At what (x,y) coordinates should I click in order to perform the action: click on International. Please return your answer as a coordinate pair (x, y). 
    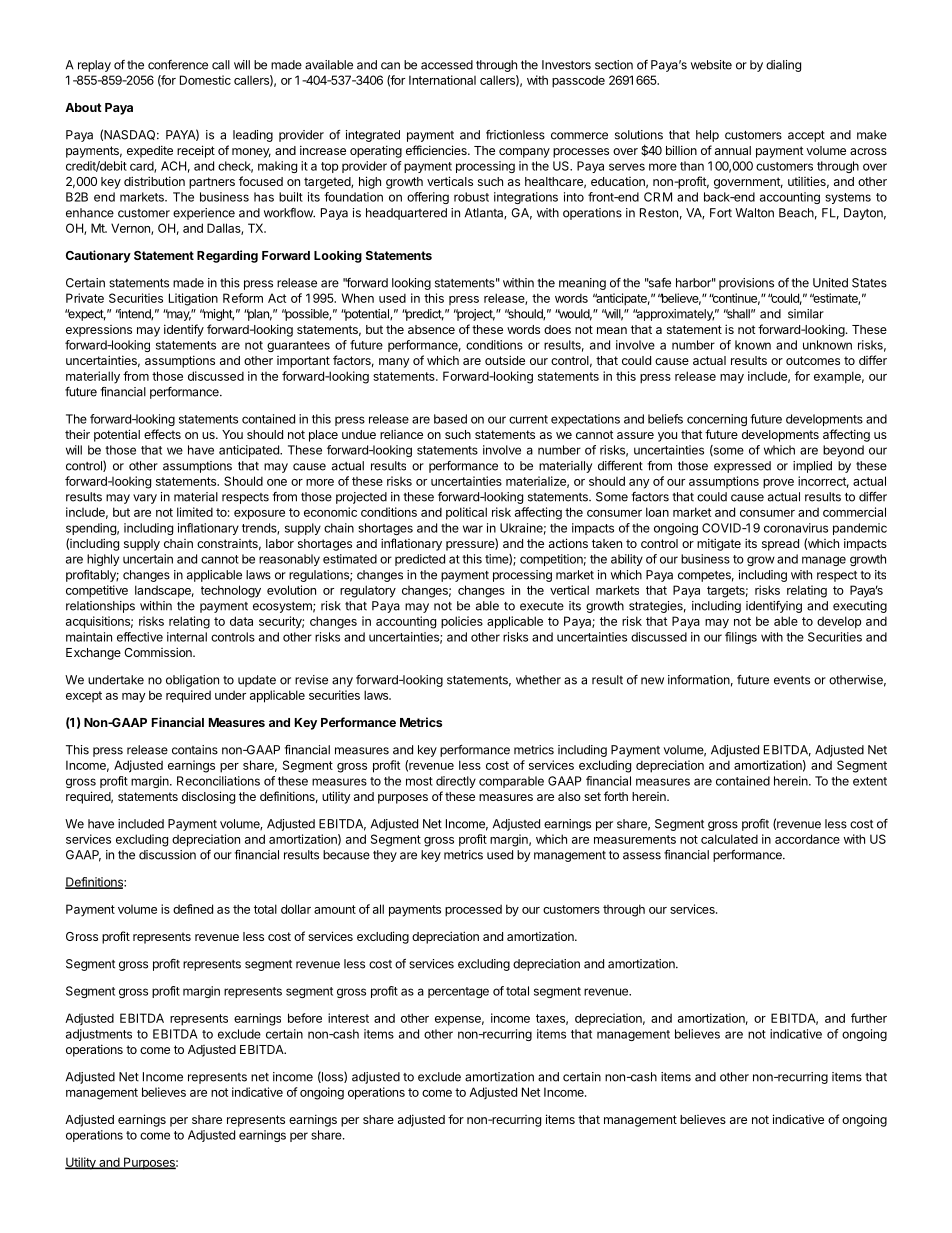
    Looking at the image, I should click on (442, 80).
